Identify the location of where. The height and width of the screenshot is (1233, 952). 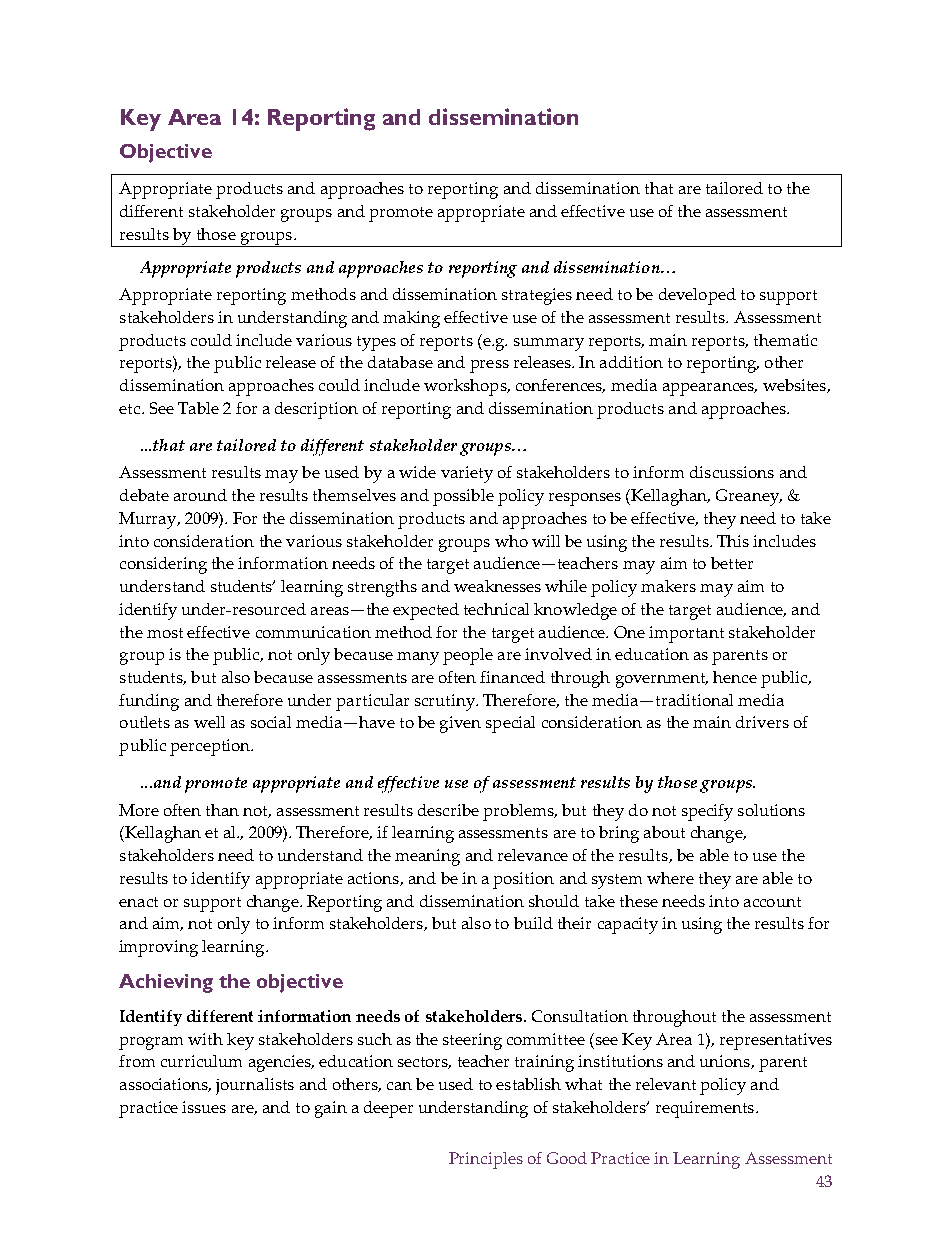
(670, 878).
